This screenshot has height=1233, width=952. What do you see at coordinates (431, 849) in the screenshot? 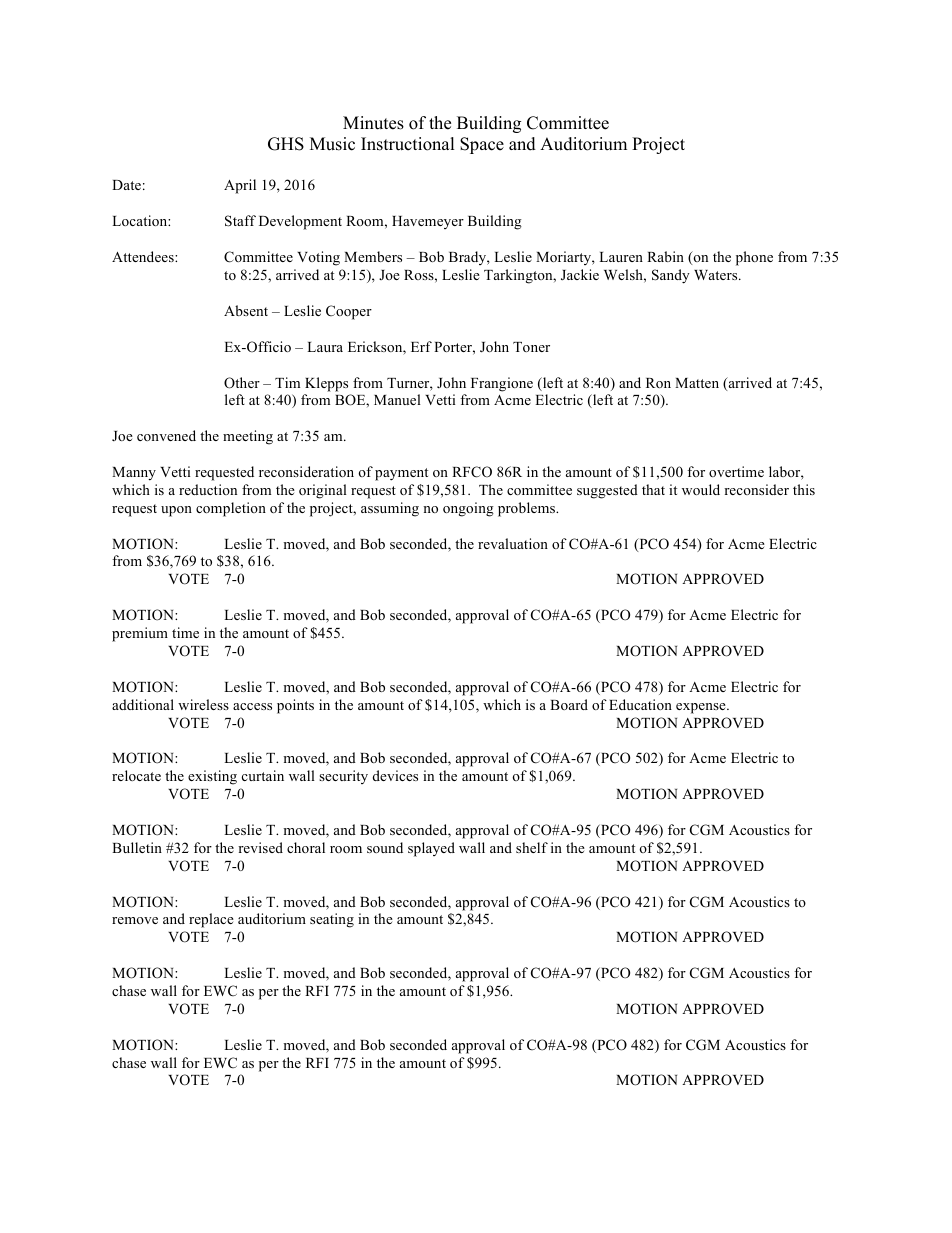
I see `splayed` at bounding box center [431, 849].
